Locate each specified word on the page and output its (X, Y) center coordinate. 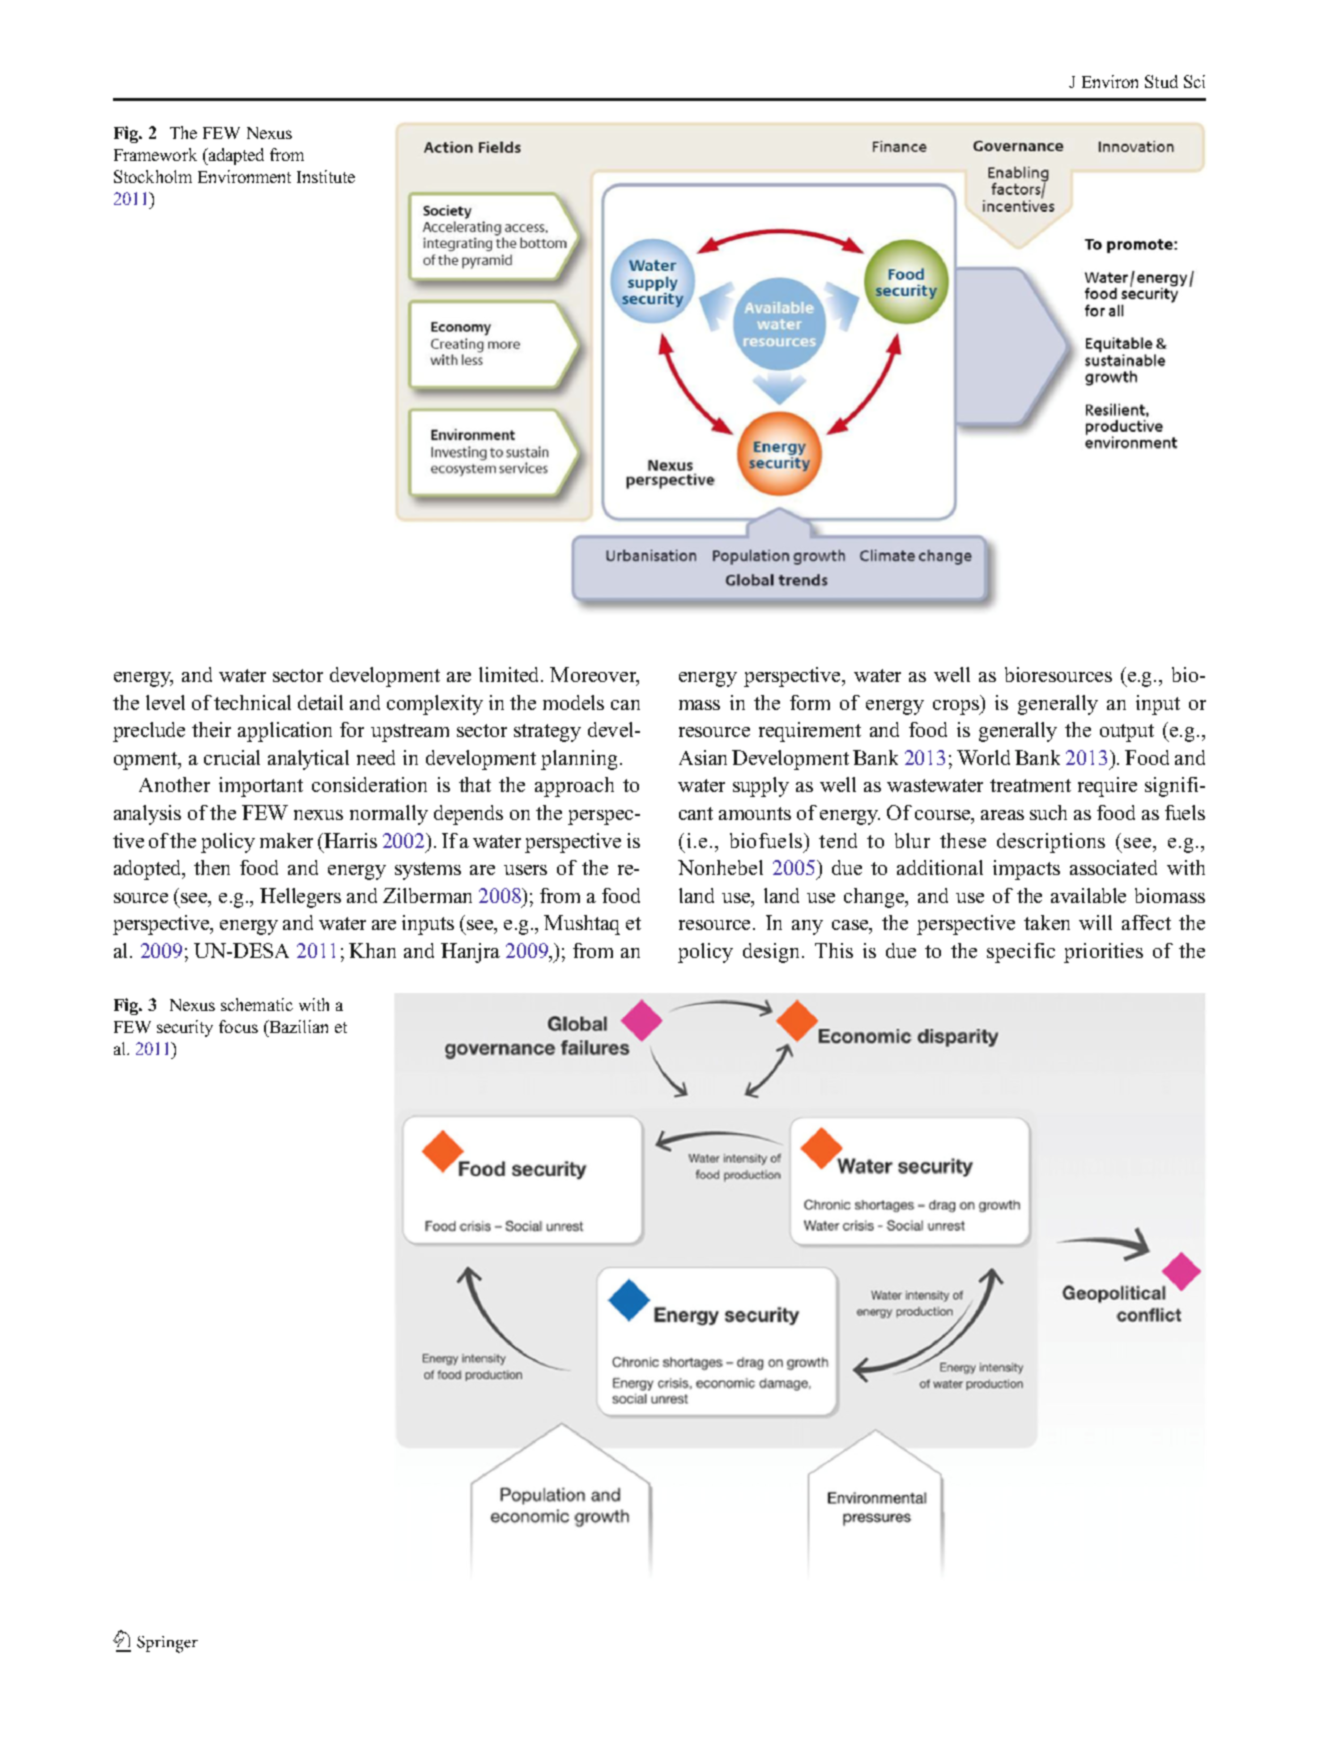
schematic (257, 1004)
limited (510, 674)
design (771, 953)
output (1127, 733)
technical (252, 702)
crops (957, 707)
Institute (326, 176)
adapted (235, 156)
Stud (1161, 81)
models (573, 702)
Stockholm (153, 176)
